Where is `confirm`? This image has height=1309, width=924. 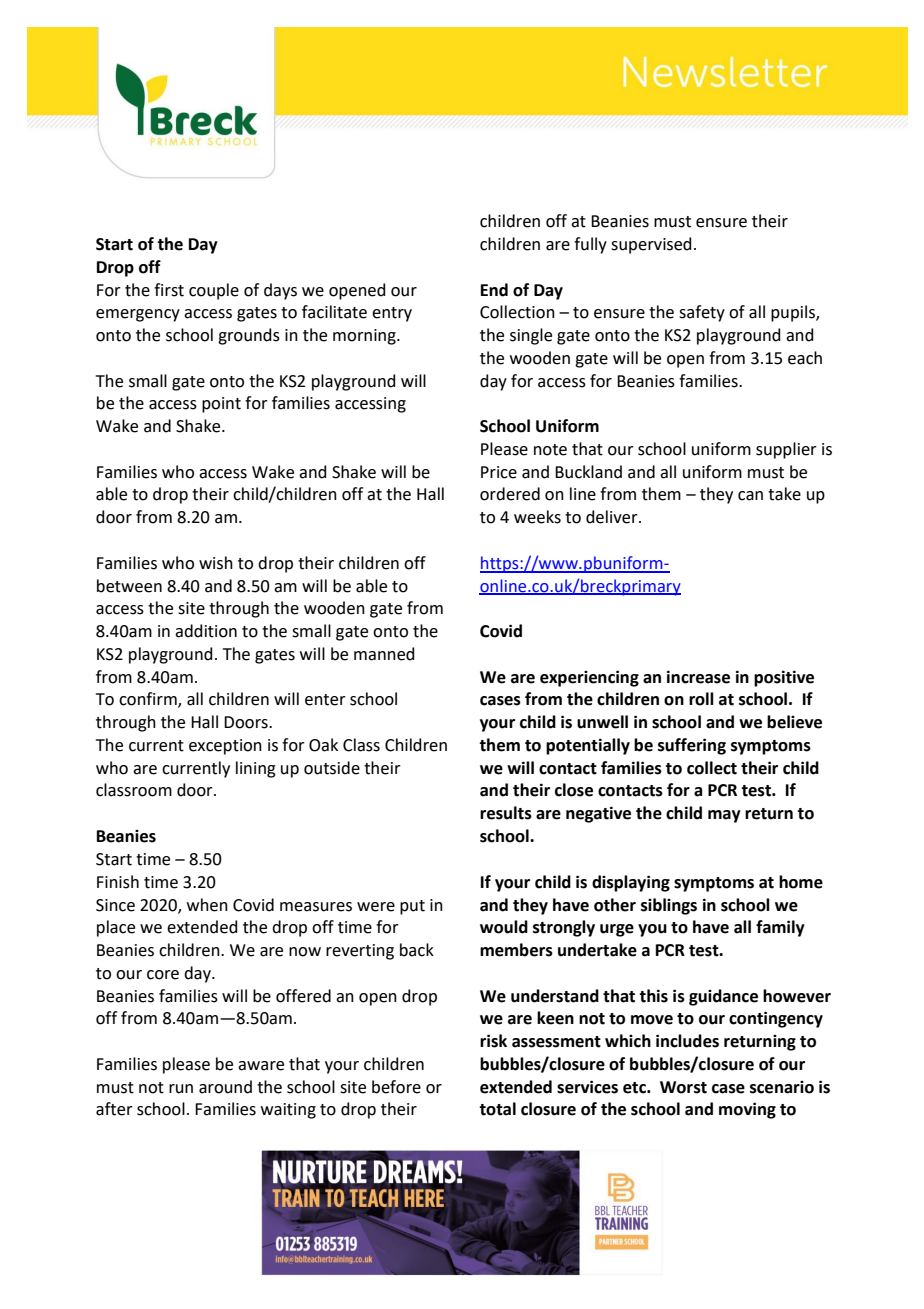
confirm is located at coordinates (149, 700).
